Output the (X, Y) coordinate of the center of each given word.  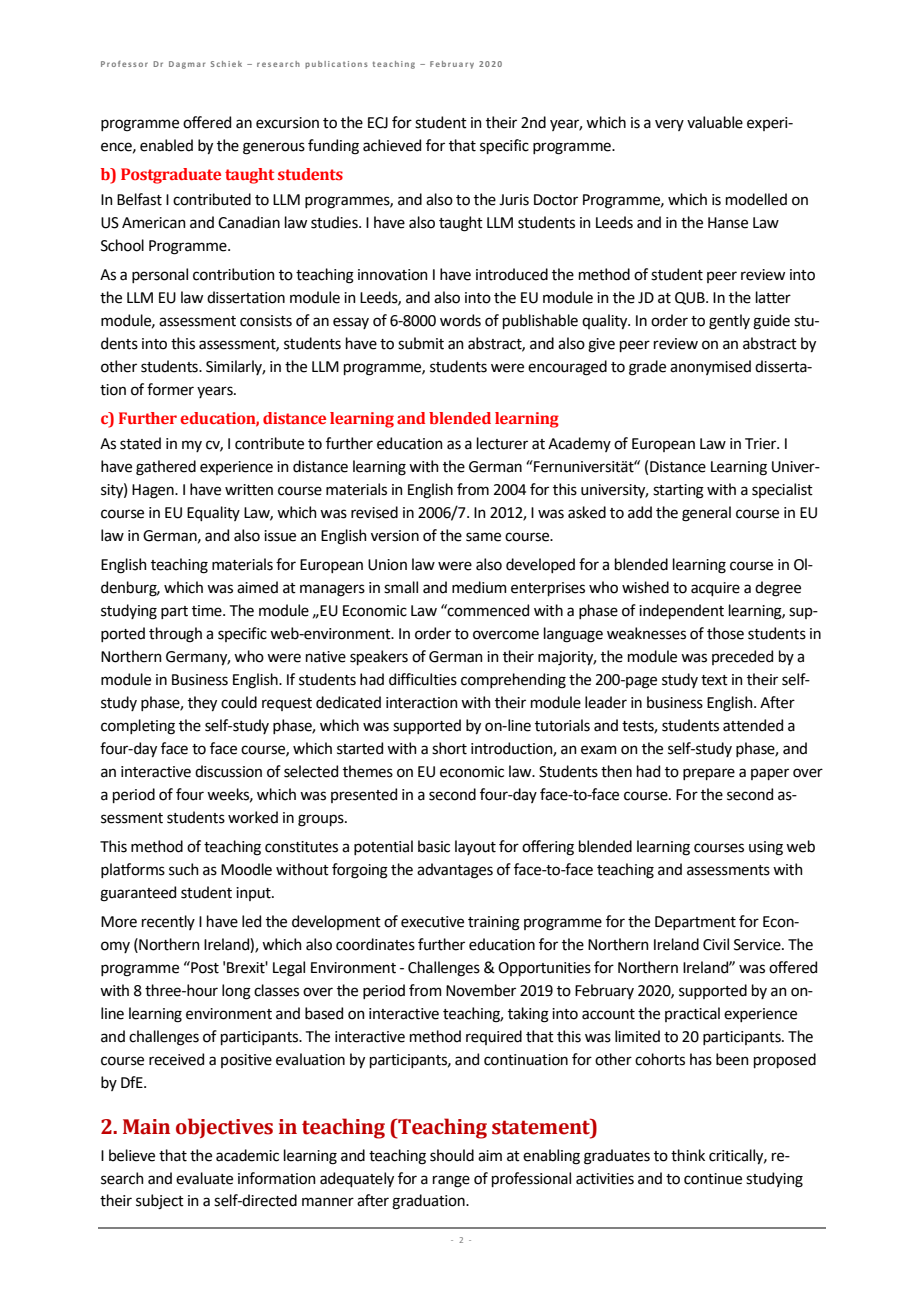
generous (274, 148)
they (202, 703)
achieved (392, 145)
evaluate (204, 1178)
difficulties (423, 679)
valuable (715, 122)
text (714, 680)
